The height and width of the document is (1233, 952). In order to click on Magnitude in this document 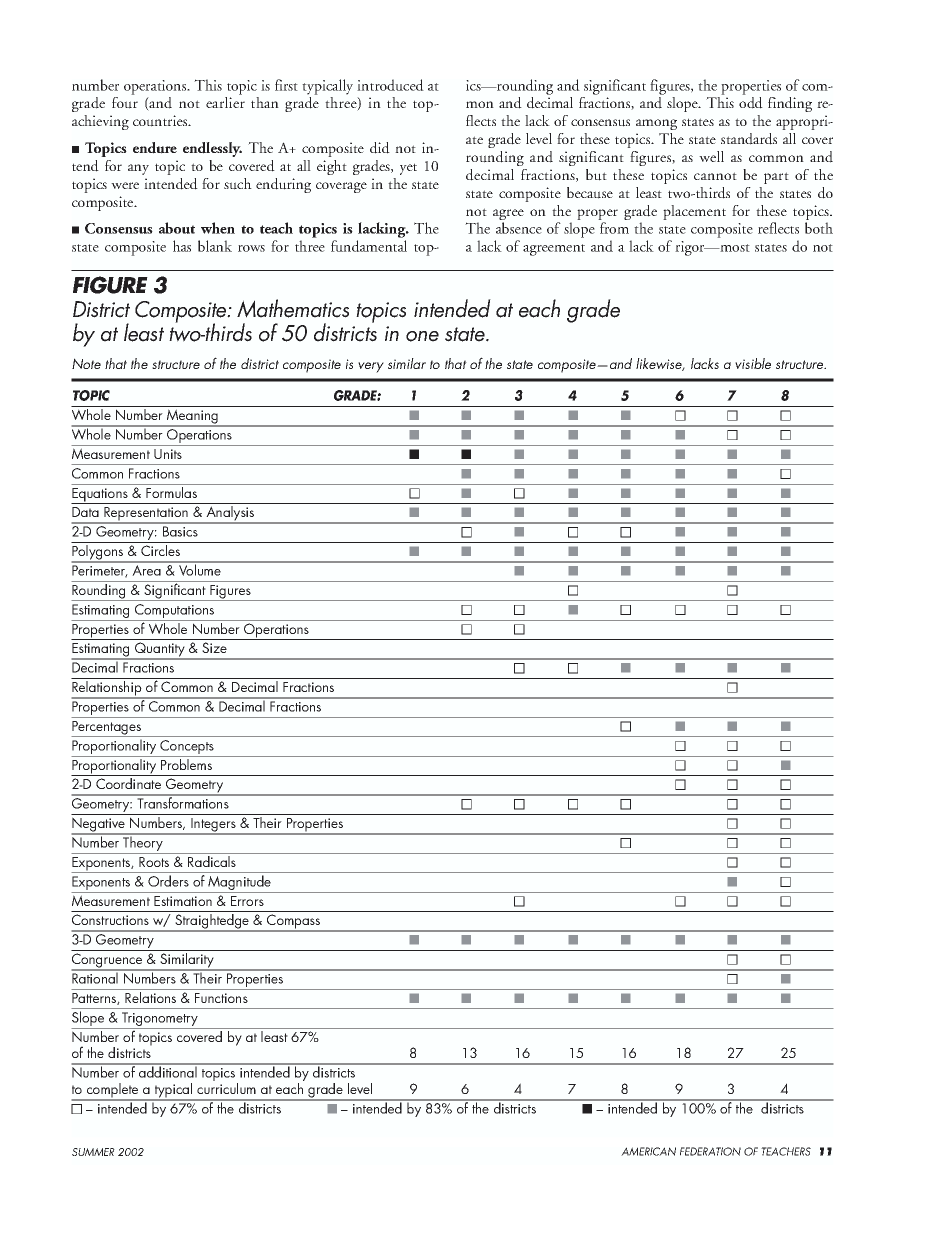, I will do `click(240, 884)`.
